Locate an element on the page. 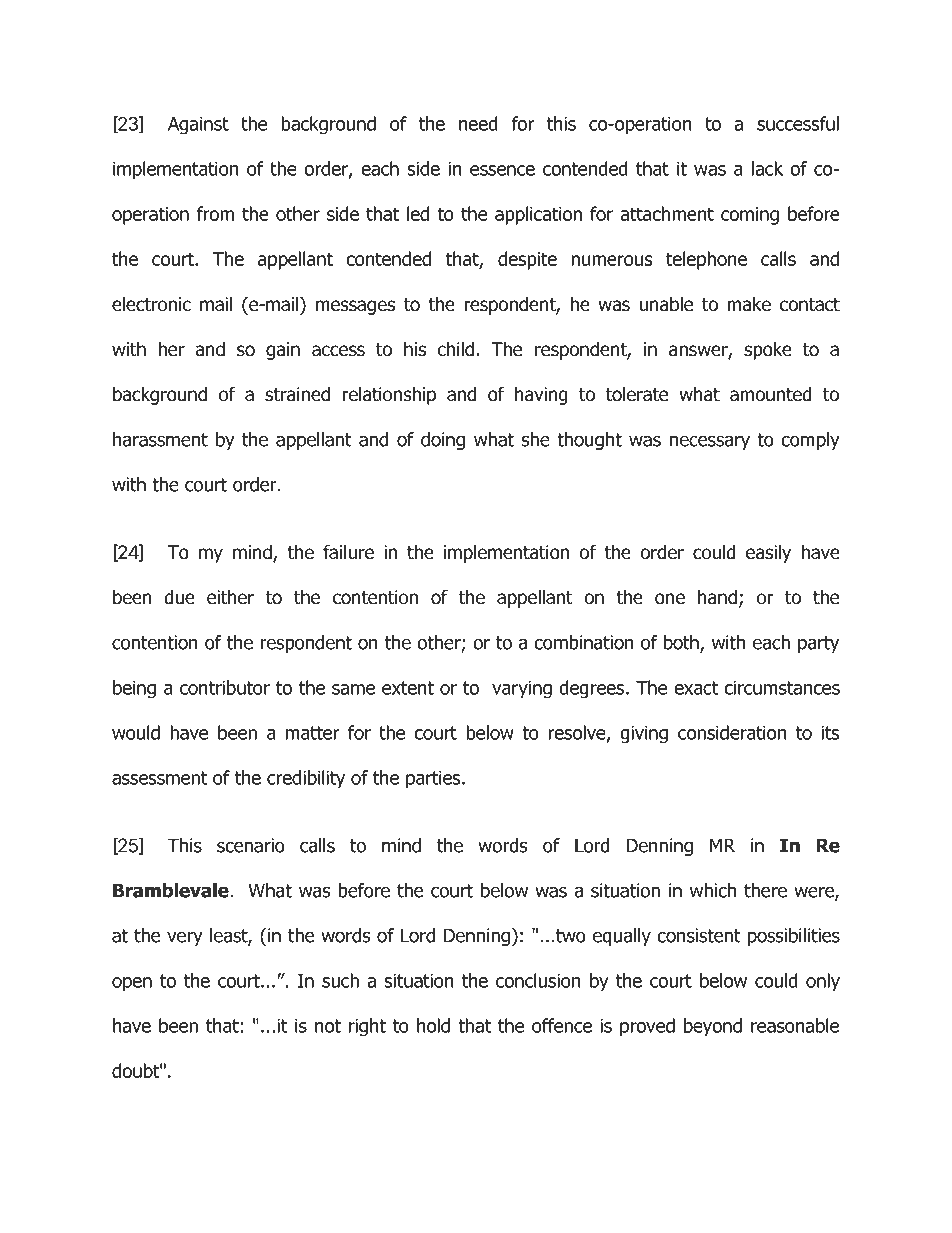 The width and height of the page is (952, 1233). led is located at coordinates (418, 213).
